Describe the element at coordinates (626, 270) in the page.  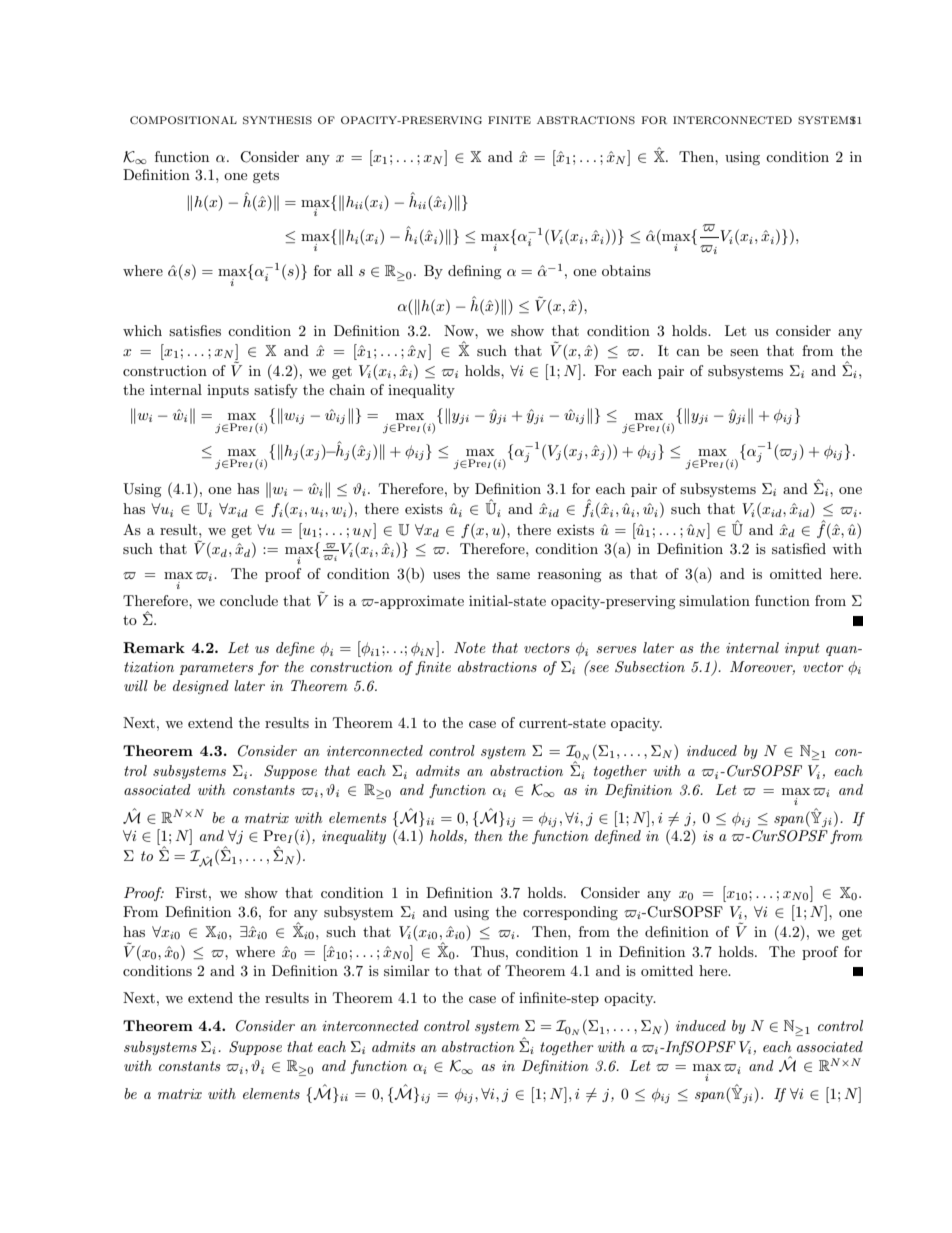
I see `obtains` at that location.
